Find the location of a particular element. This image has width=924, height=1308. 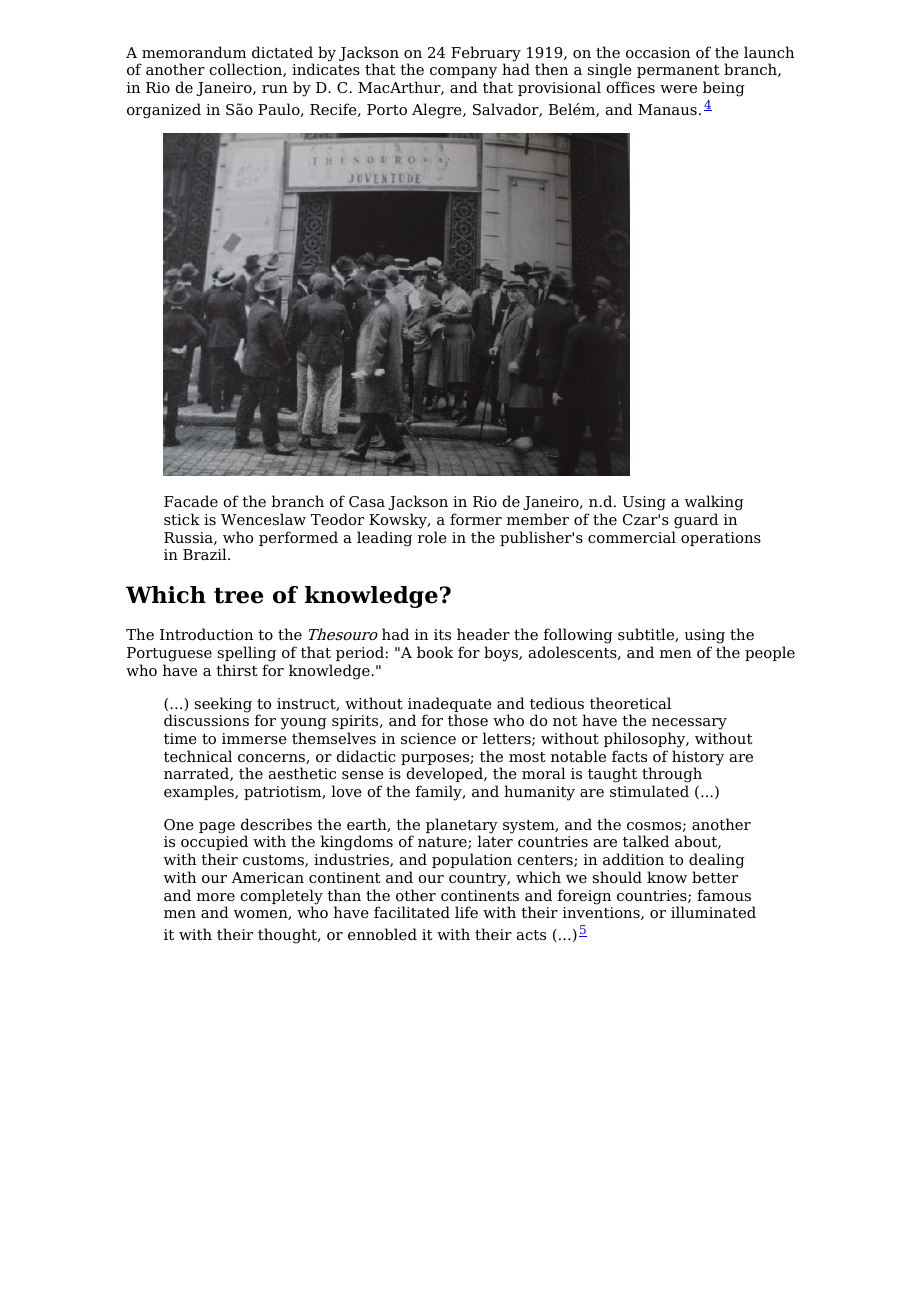

seeking is located at coordinates (223, 705).
